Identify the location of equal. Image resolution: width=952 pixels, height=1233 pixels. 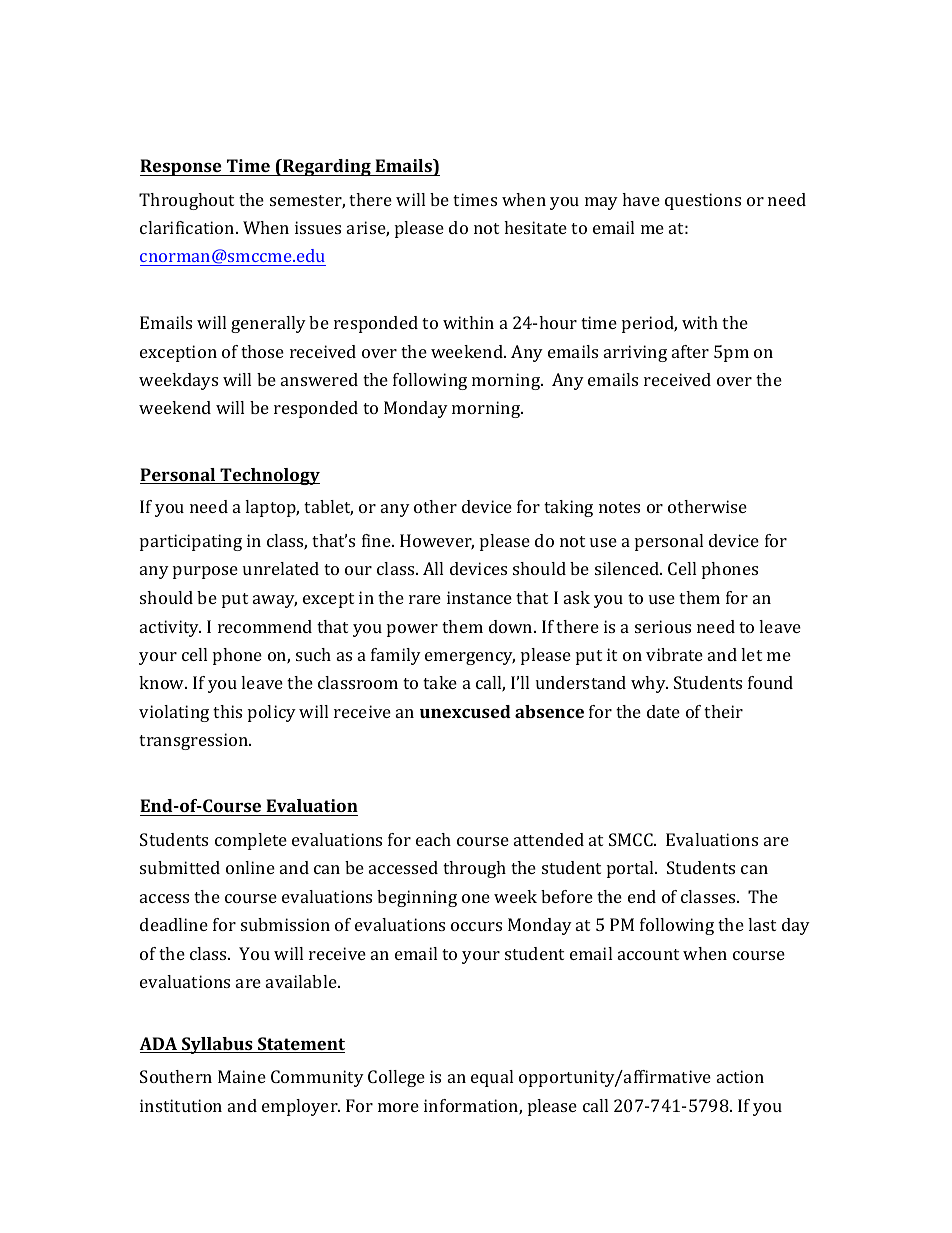
(492, 1078).
